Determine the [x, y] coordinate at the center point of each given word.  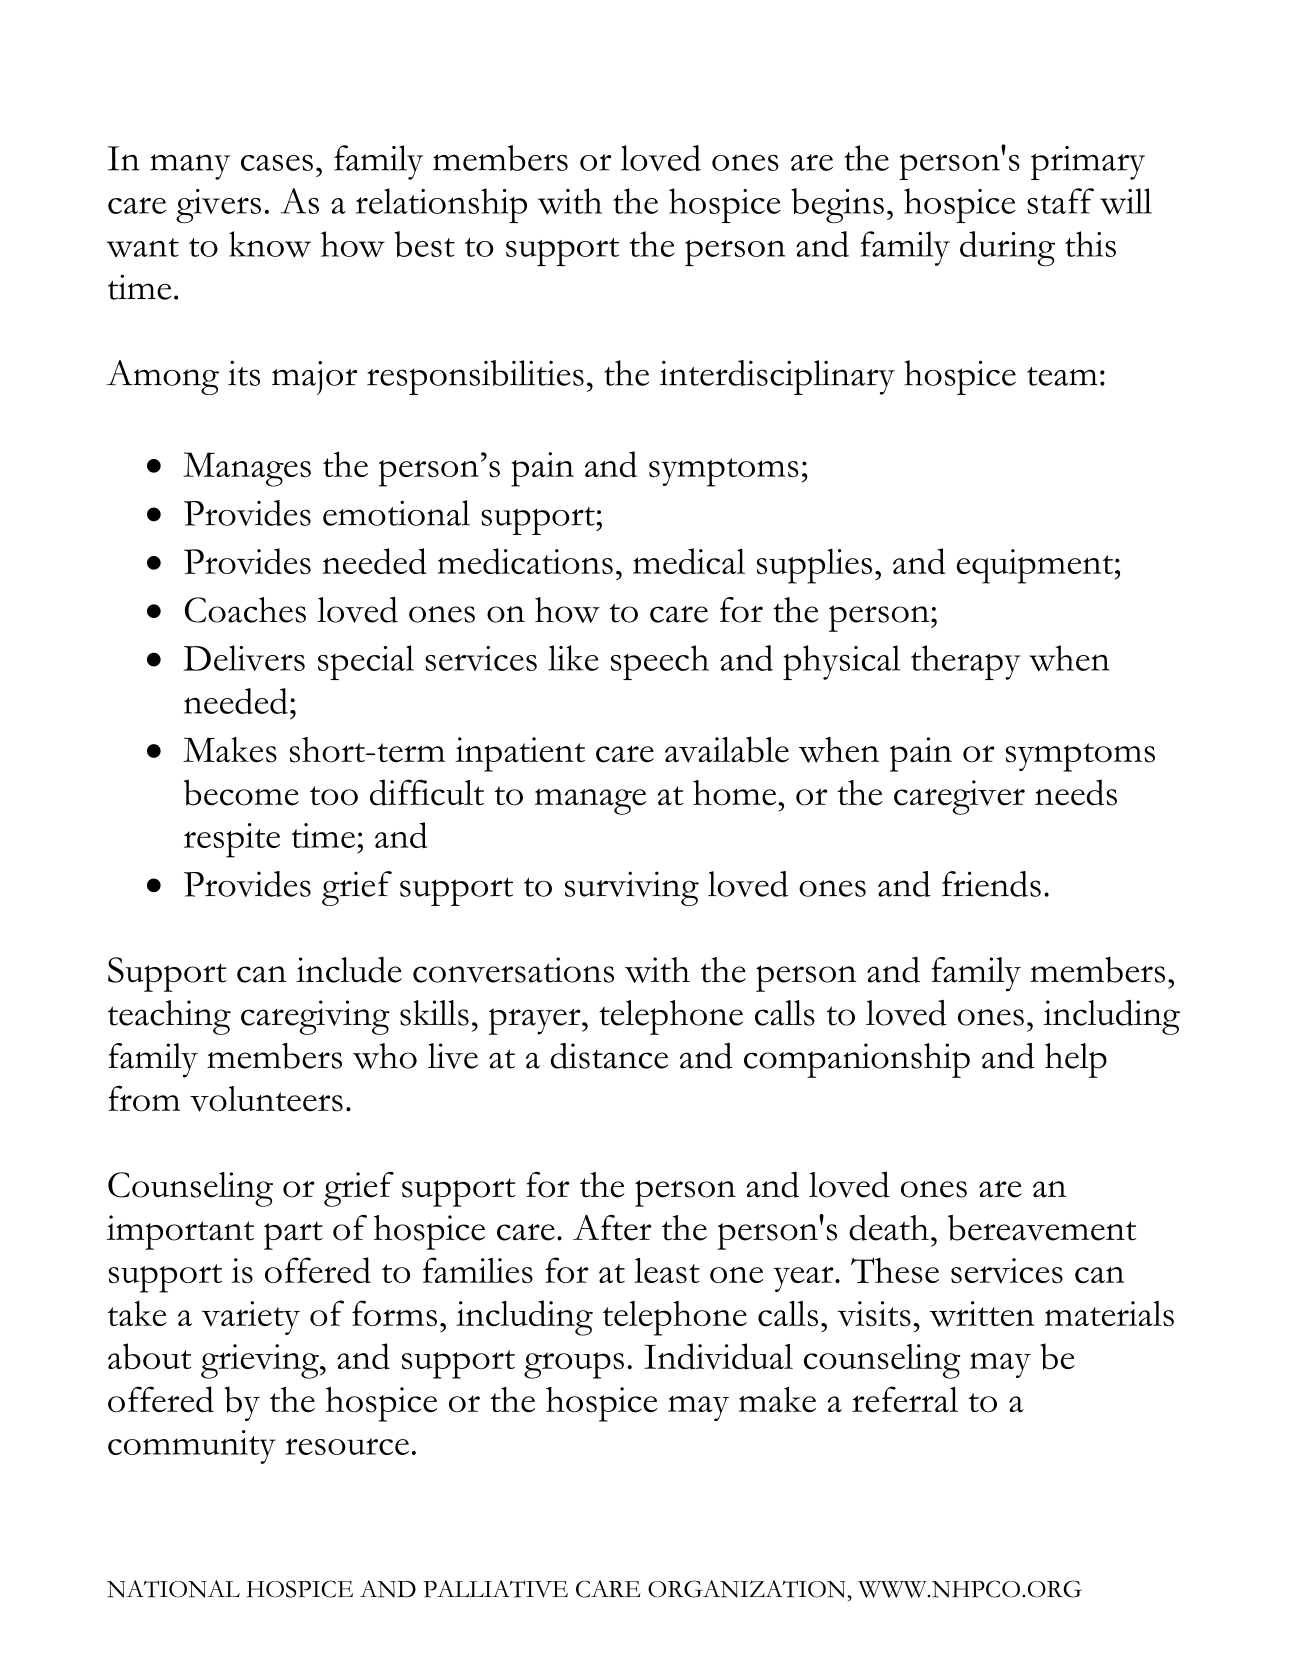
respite [232, 840]
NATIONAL [173, 1589]
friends [991, 884]
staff [1061, 201]
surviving [632, 888]
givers [218, 206]
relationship [441, 205]
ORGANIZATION [748, 1589]
